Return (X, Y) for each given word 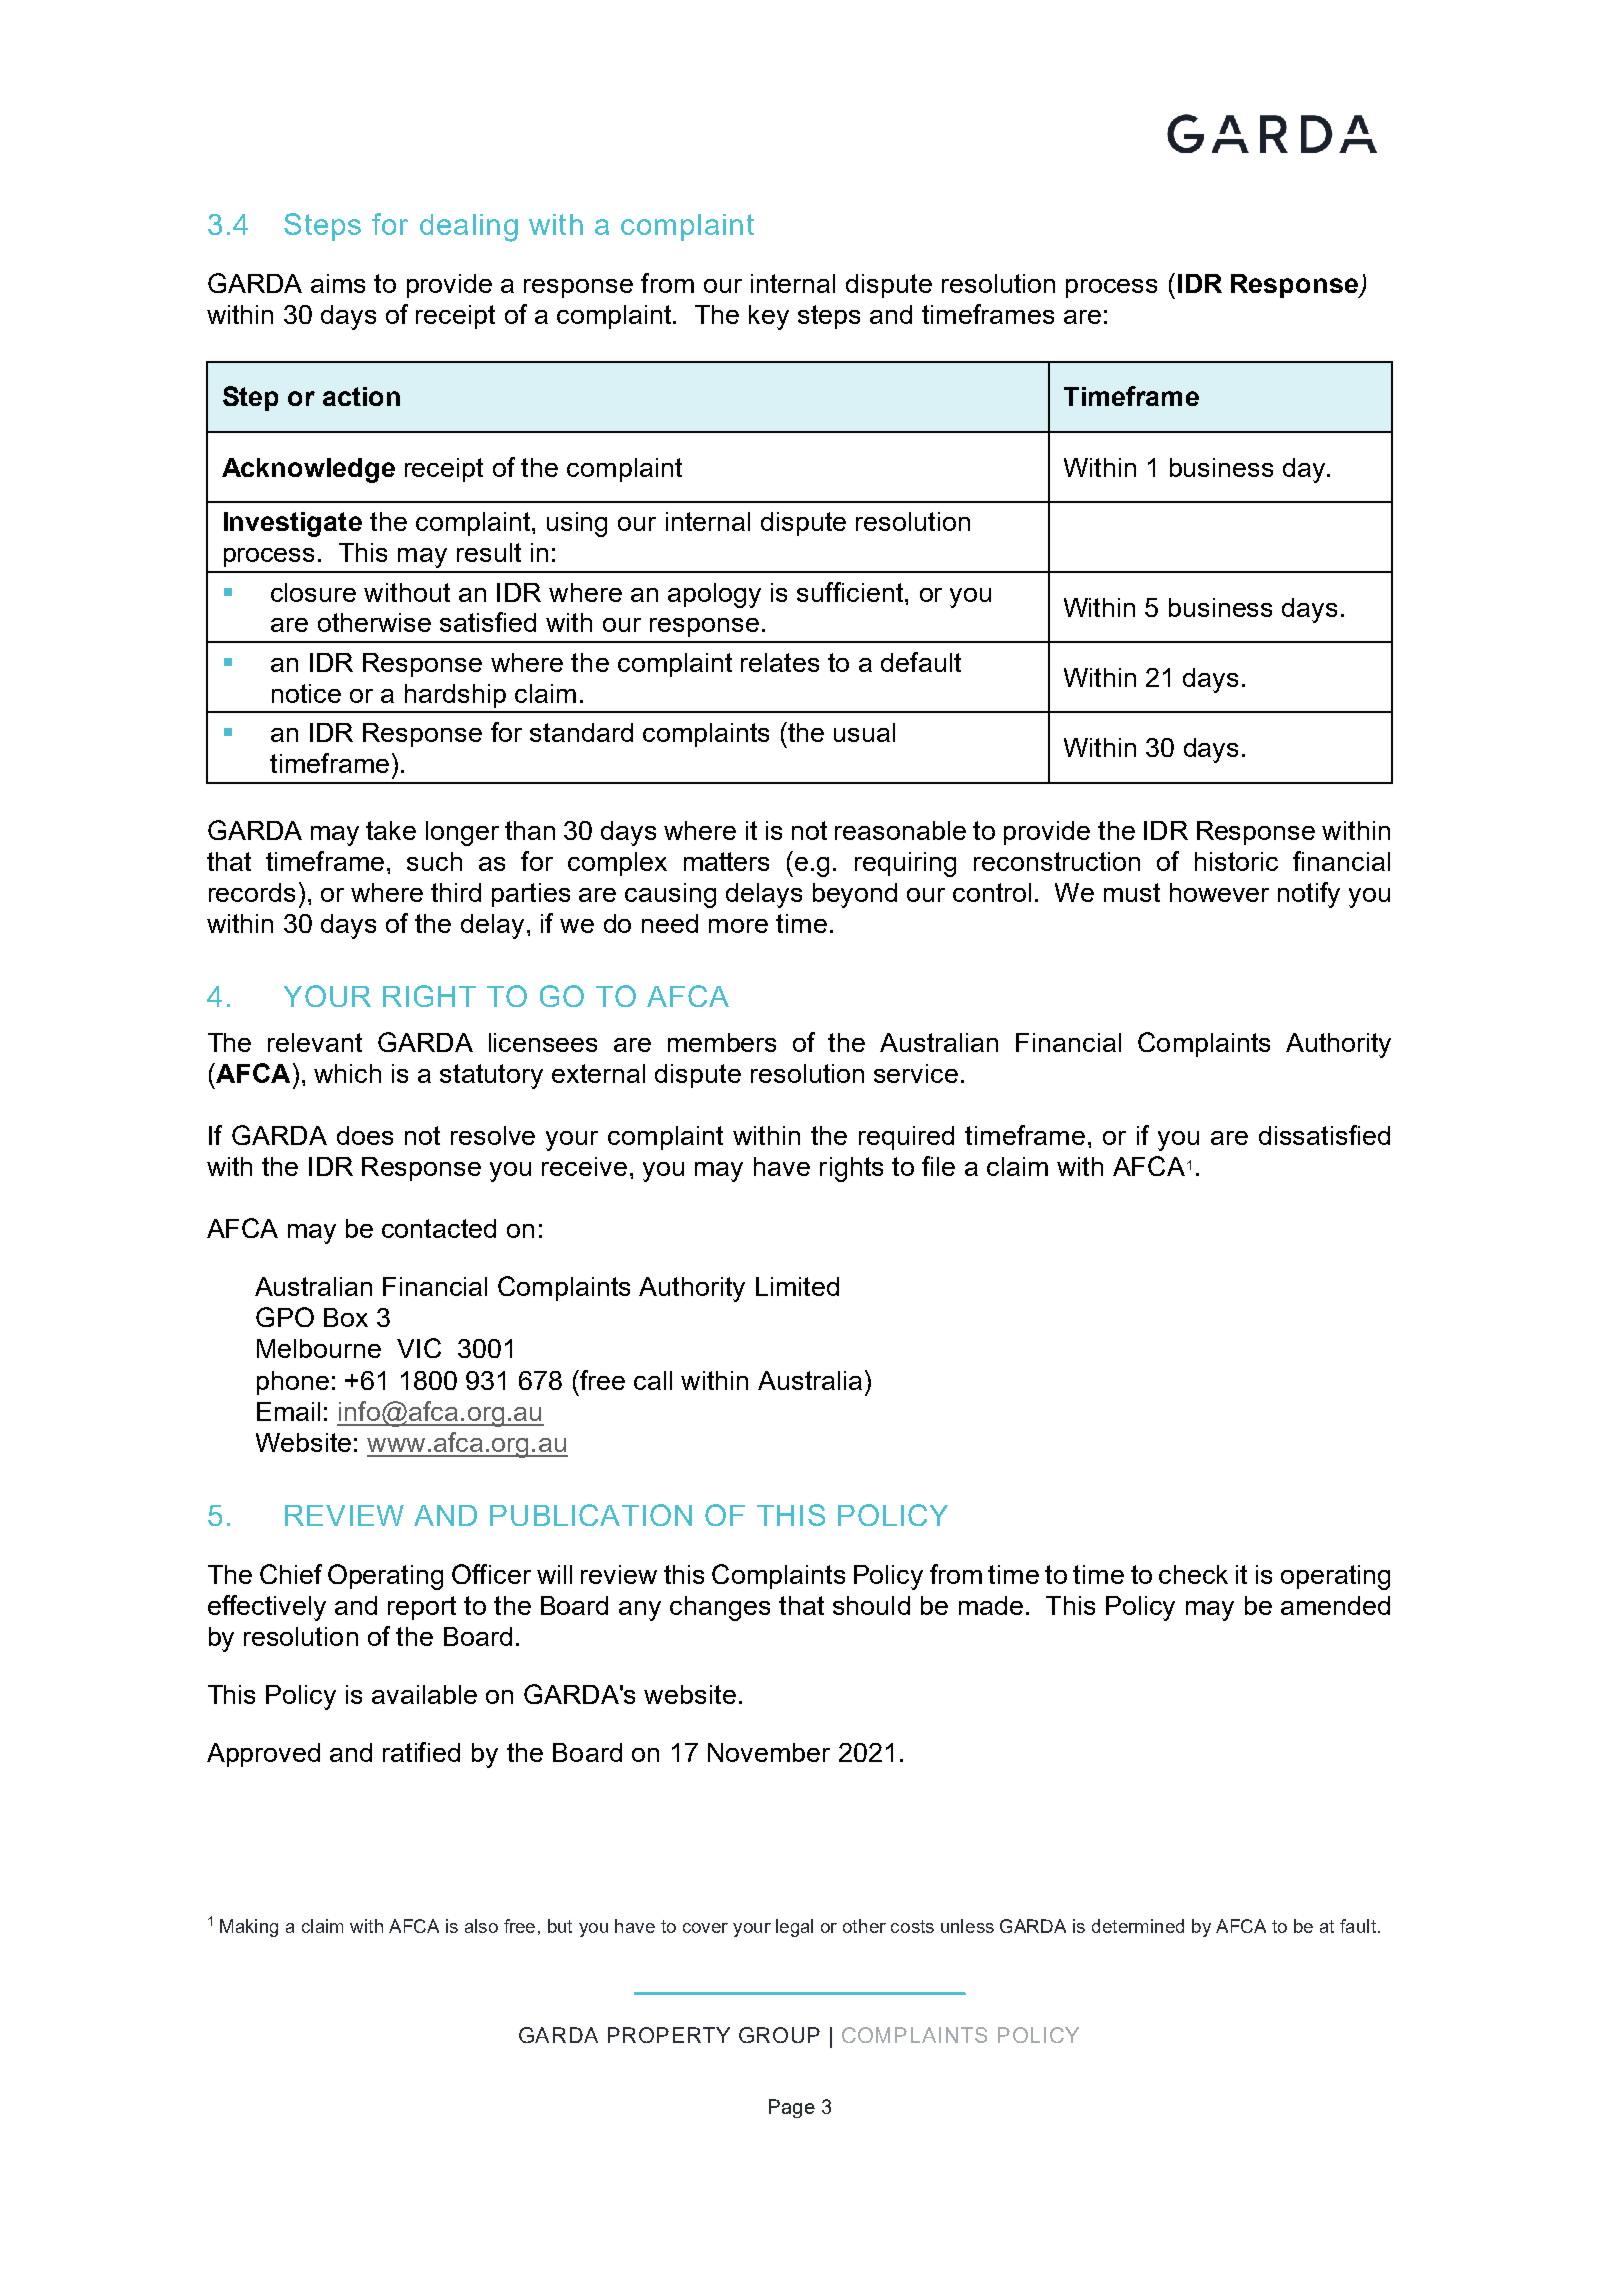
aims (338, 283)
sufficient (850, 592)
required (906, 1138)
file (938, 1166)
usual (864, 732)
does (365, 1135)
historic (1236, 861)
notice (306, 693)
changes (720, 1608)
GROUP (779, 2035)
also (481, 1926)
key (769, 317)
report (422, 1608)
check (1193, 1574)
